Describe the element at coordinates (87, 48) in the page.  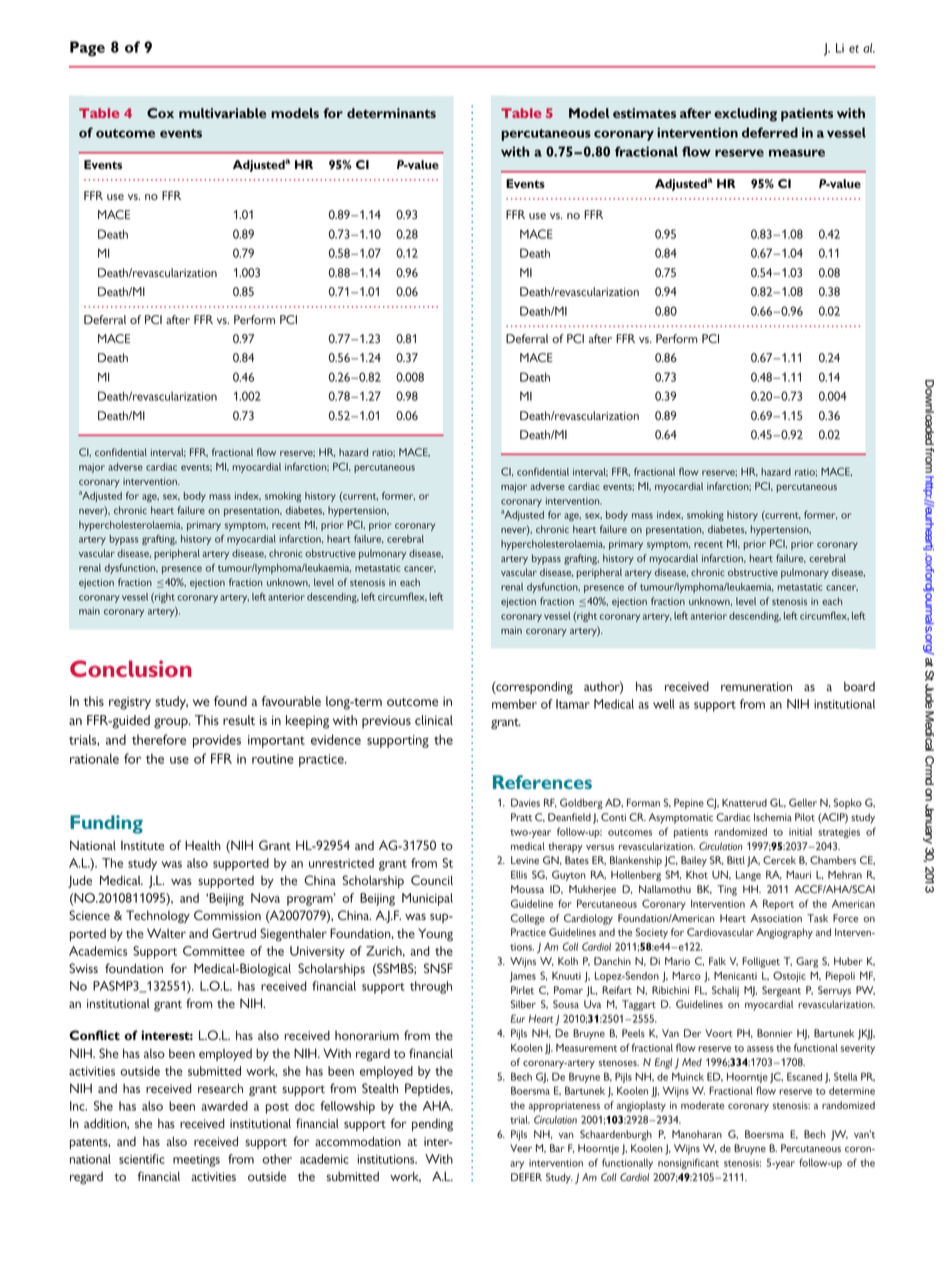
I see `Page` at that location.
